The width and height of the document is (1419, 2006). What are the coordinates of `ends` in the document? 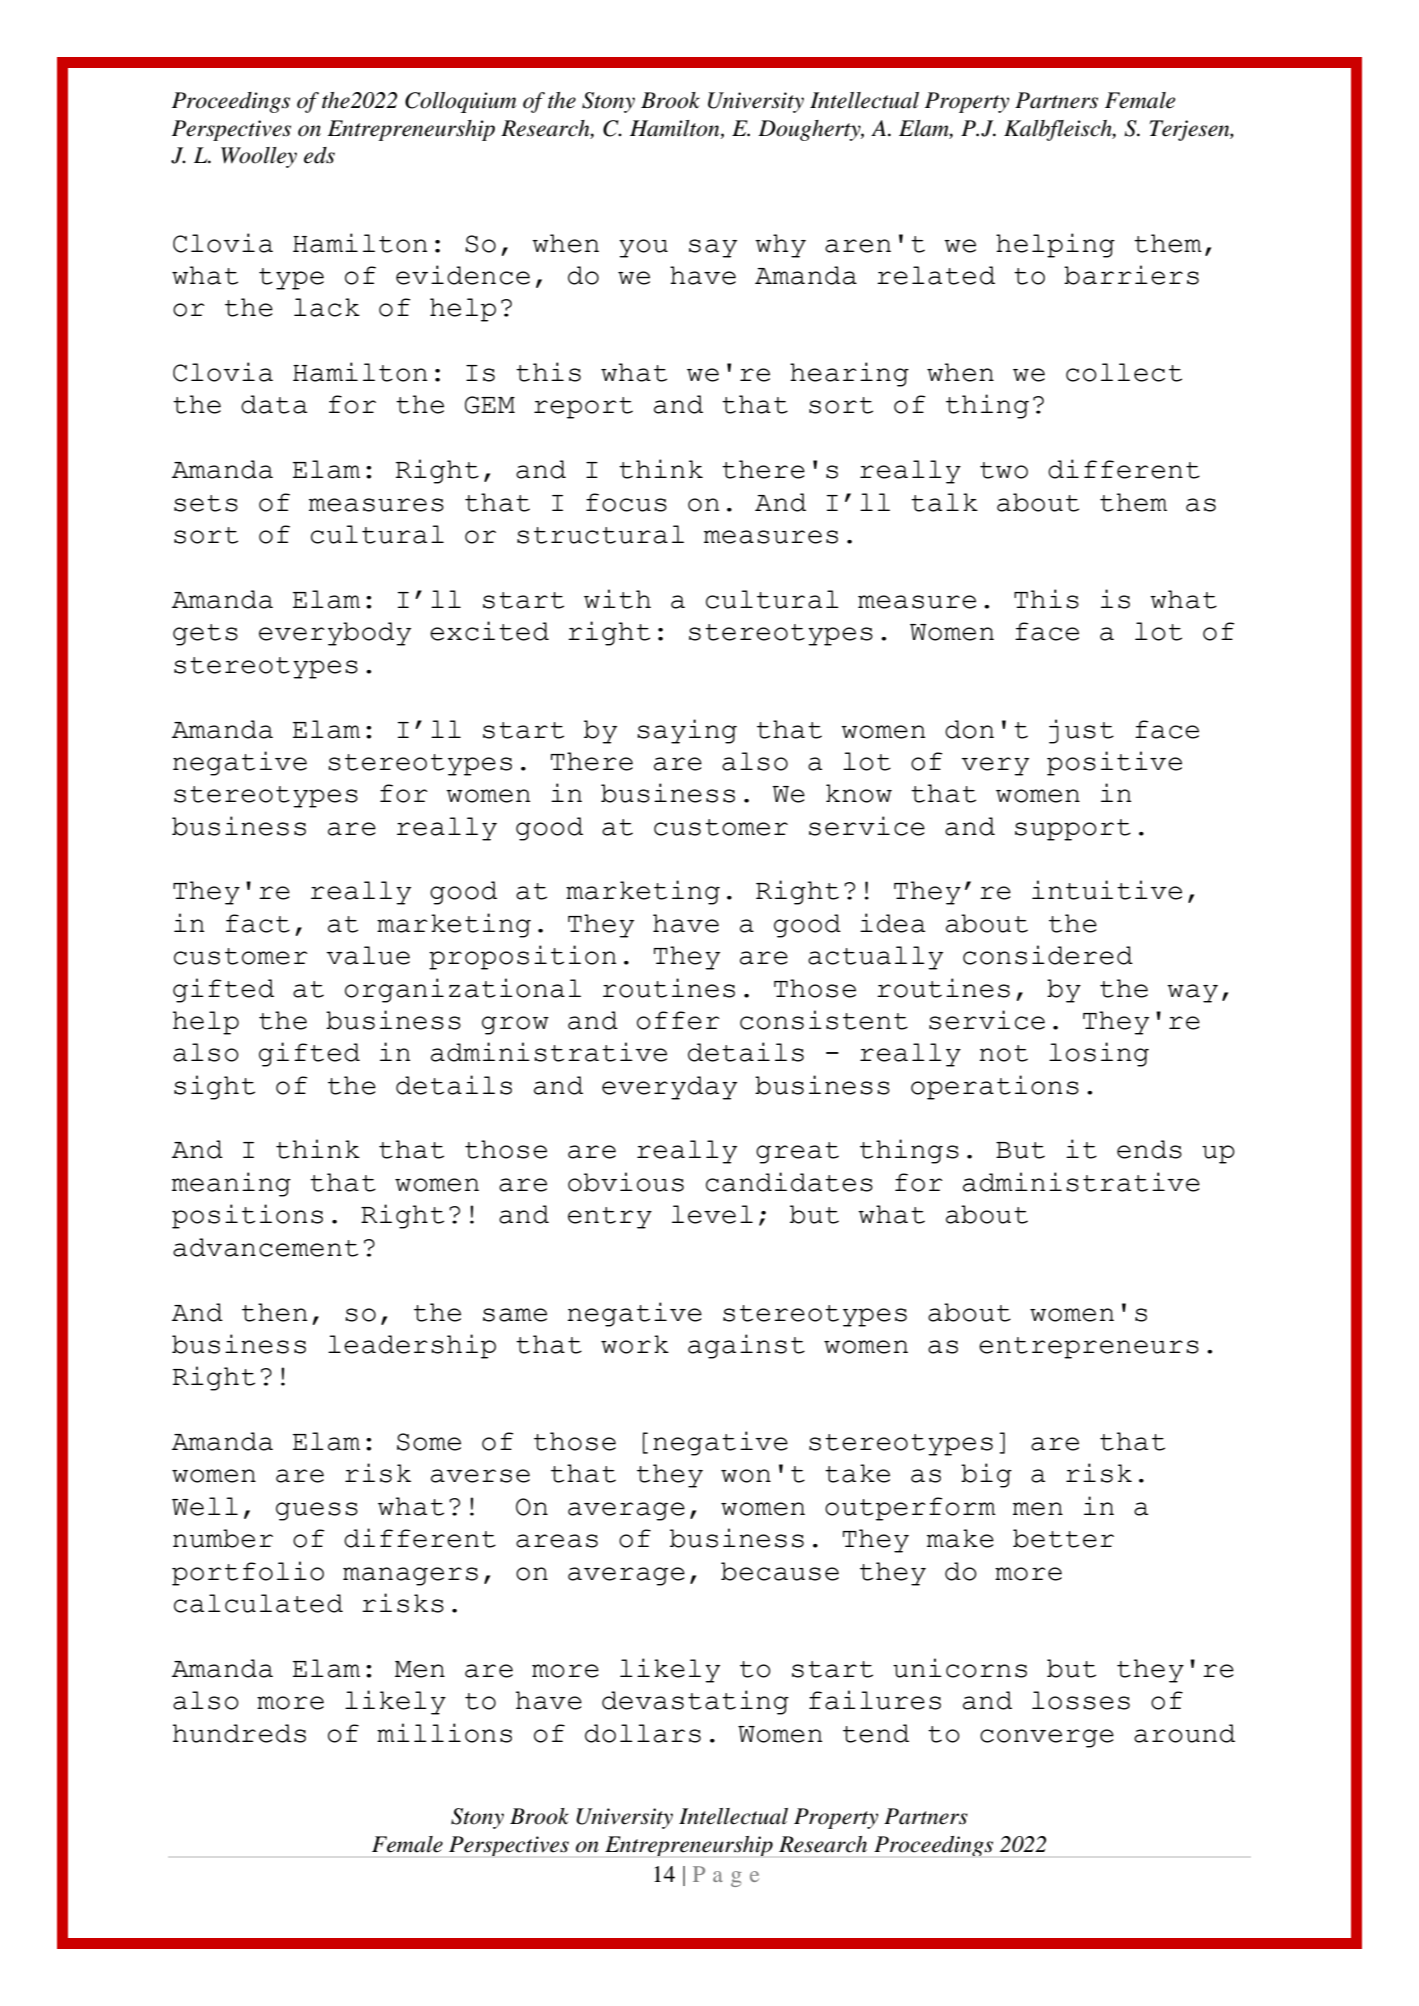 It's located at (1149, 1149).
